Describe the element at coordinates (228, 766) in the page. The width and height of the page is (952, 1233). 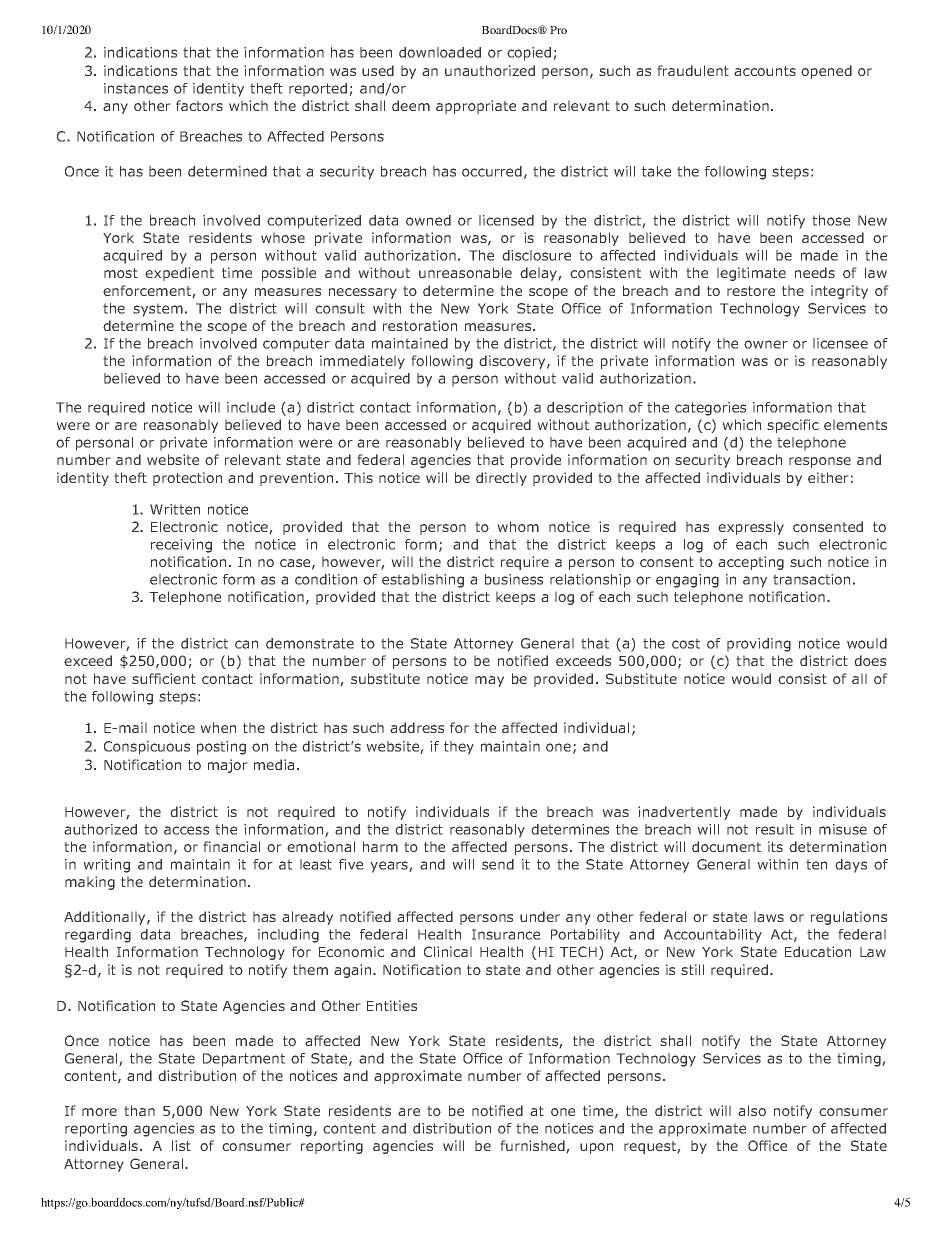
I see `major` at that location.
